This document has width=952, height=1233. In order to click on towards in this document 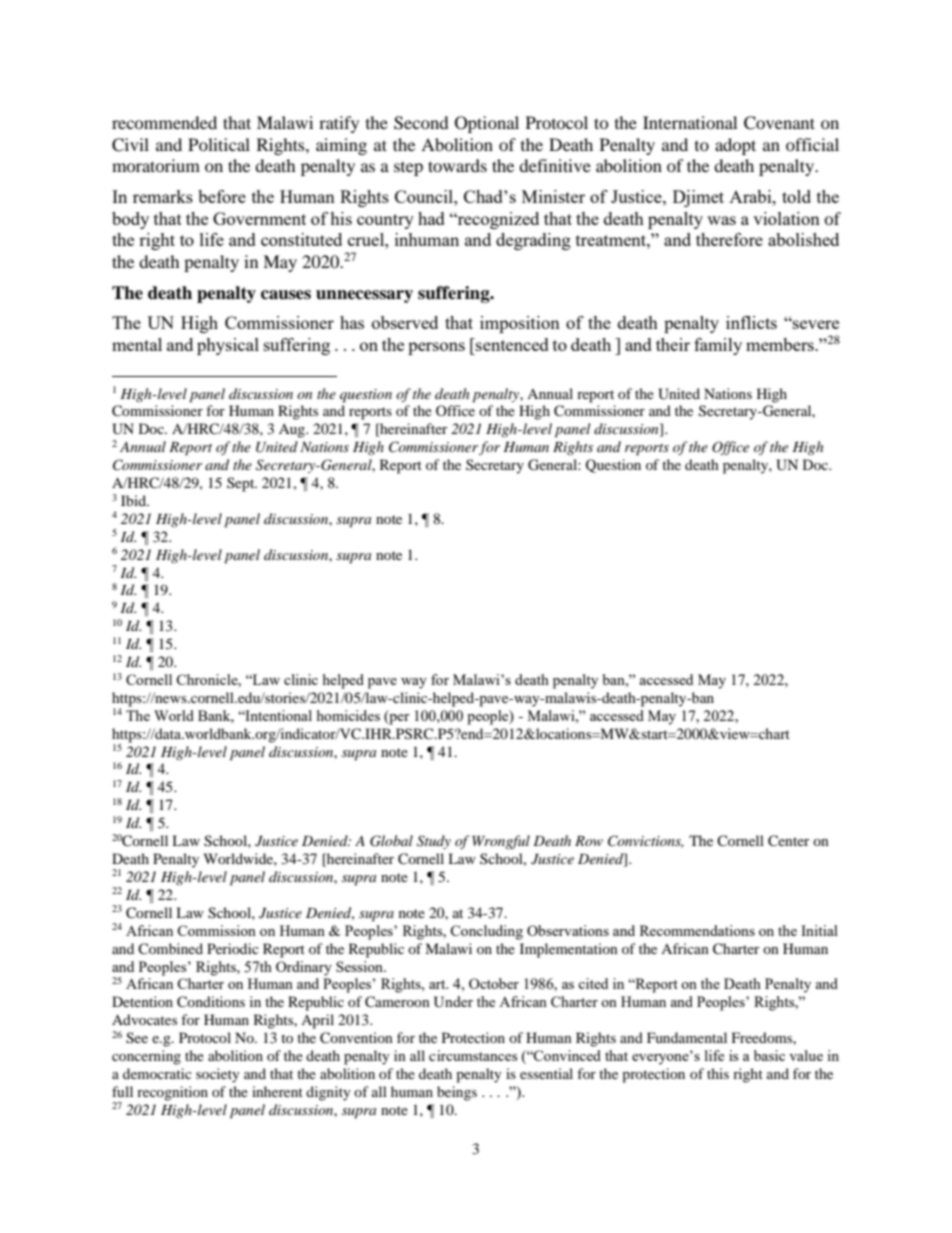, I will do `click(457, 165)`.
